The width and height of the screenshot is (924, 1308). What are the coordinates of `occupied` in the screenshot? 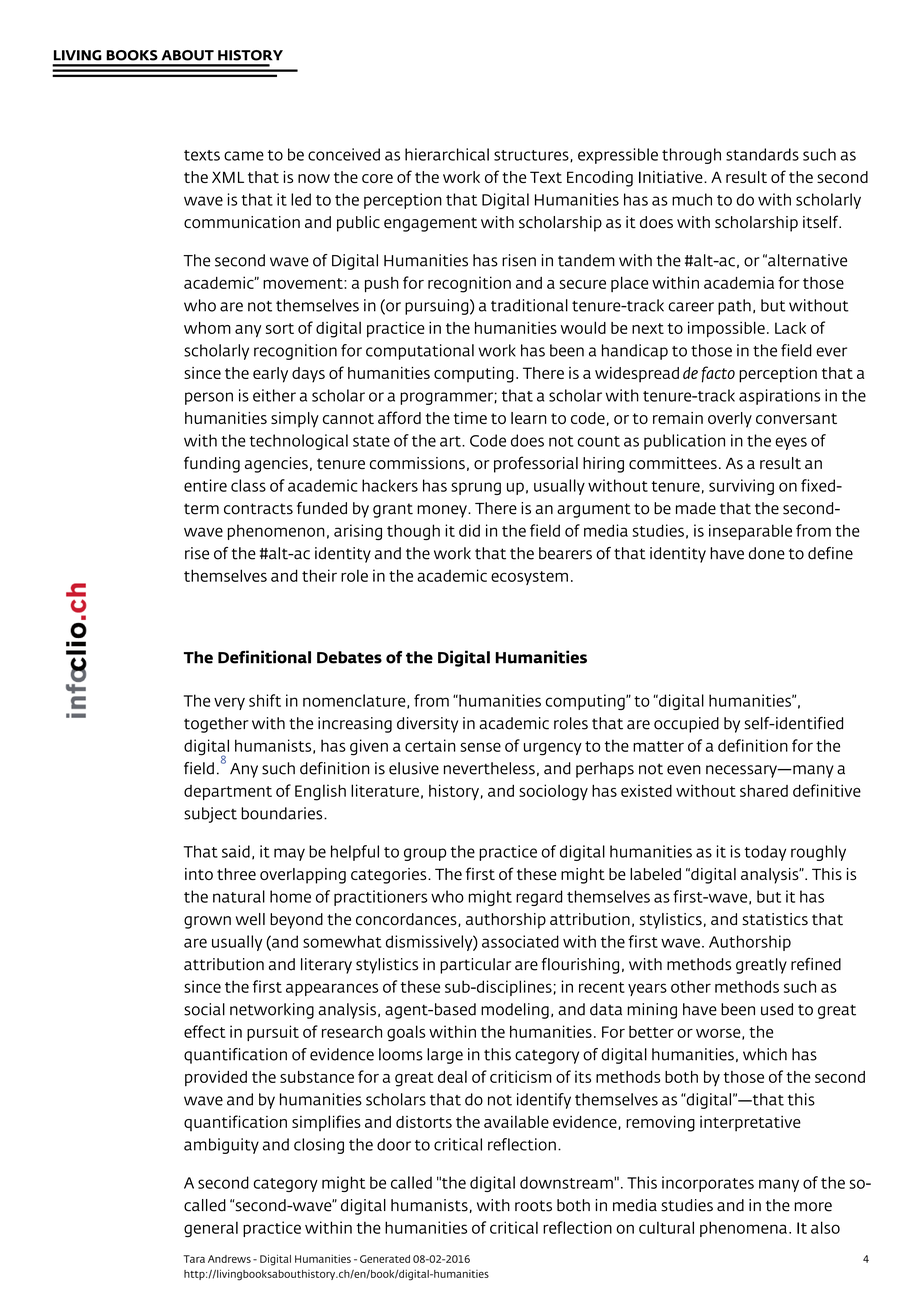 It's located at (686, 725).
